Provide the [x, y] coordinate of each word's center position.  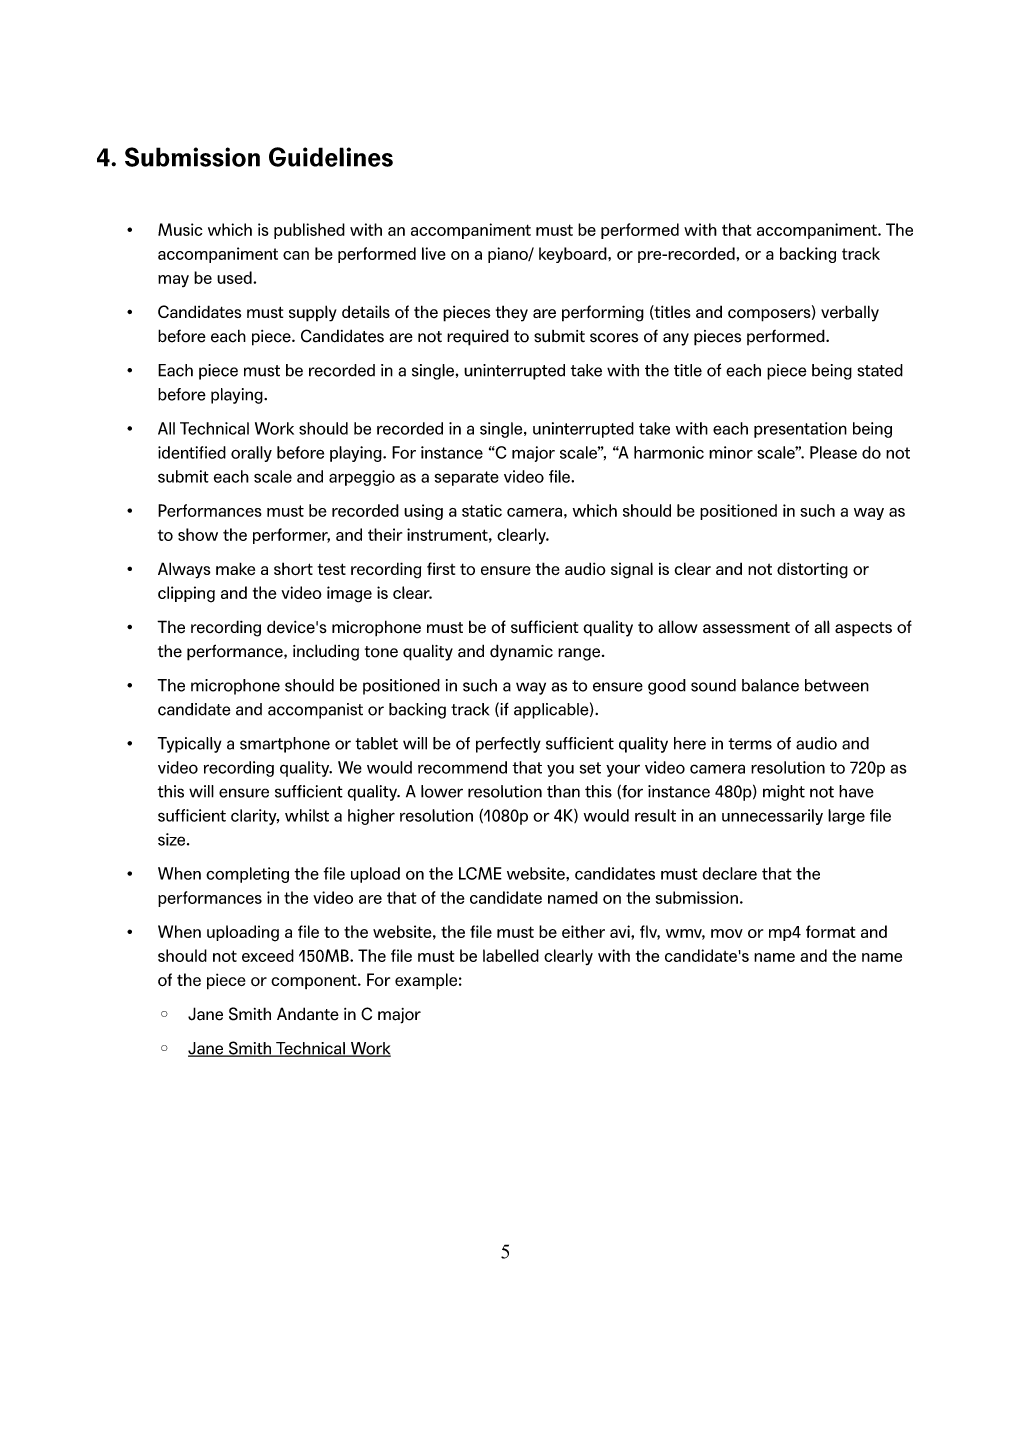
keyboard [574, 255]
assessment [746, 628]
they [512, 313]
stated [880, 370]
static [482, 510]
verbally [850, 313]
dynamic [521, 652]
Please [833, 452]
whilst [307, 815]
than [563, 791]
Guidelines [331, 157]
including [326, 652]
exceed [268, 955]
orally [251, 454]
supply [313, 313]
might [784, 793]
